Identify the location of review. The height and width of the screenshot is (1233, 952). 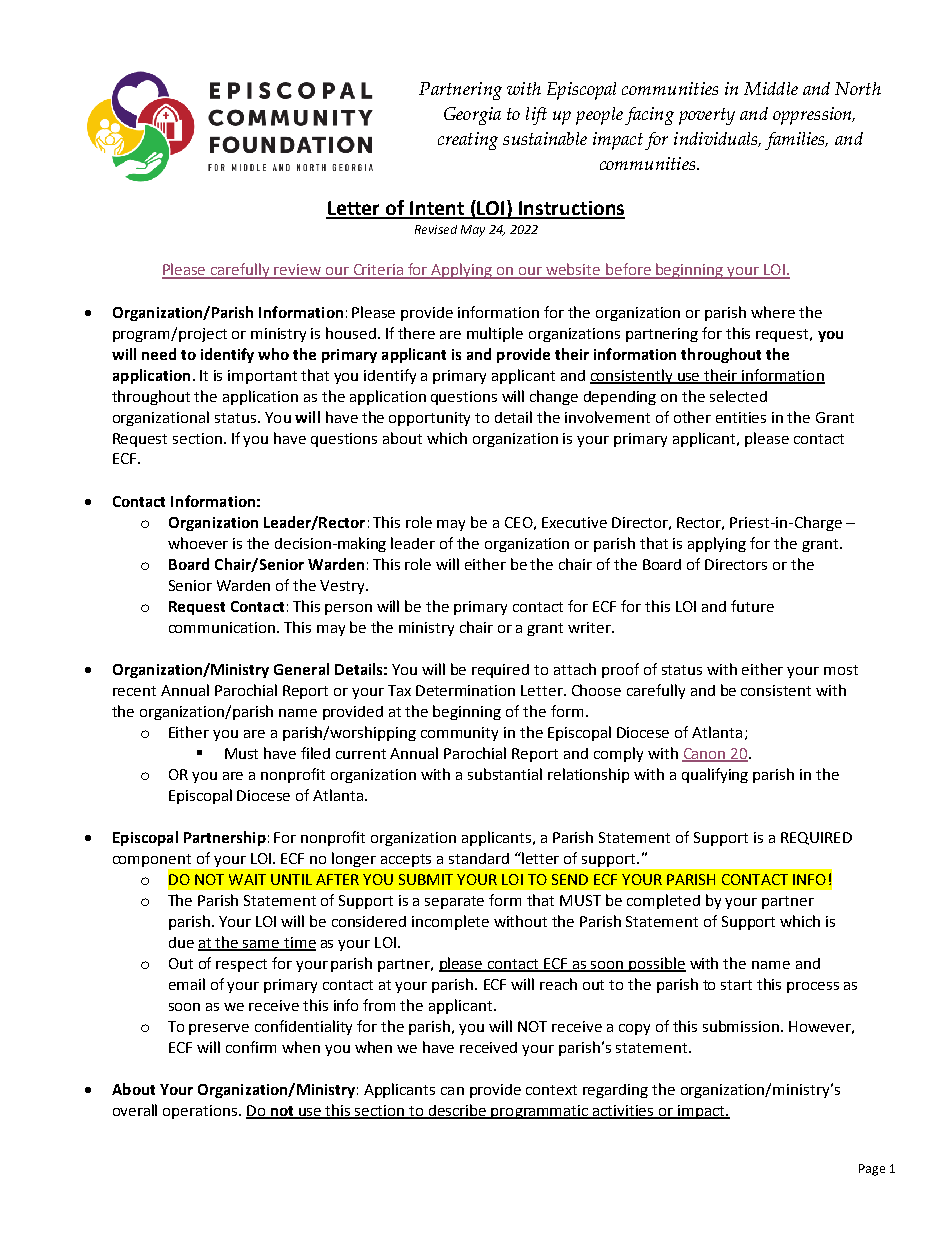
(298, 271).
